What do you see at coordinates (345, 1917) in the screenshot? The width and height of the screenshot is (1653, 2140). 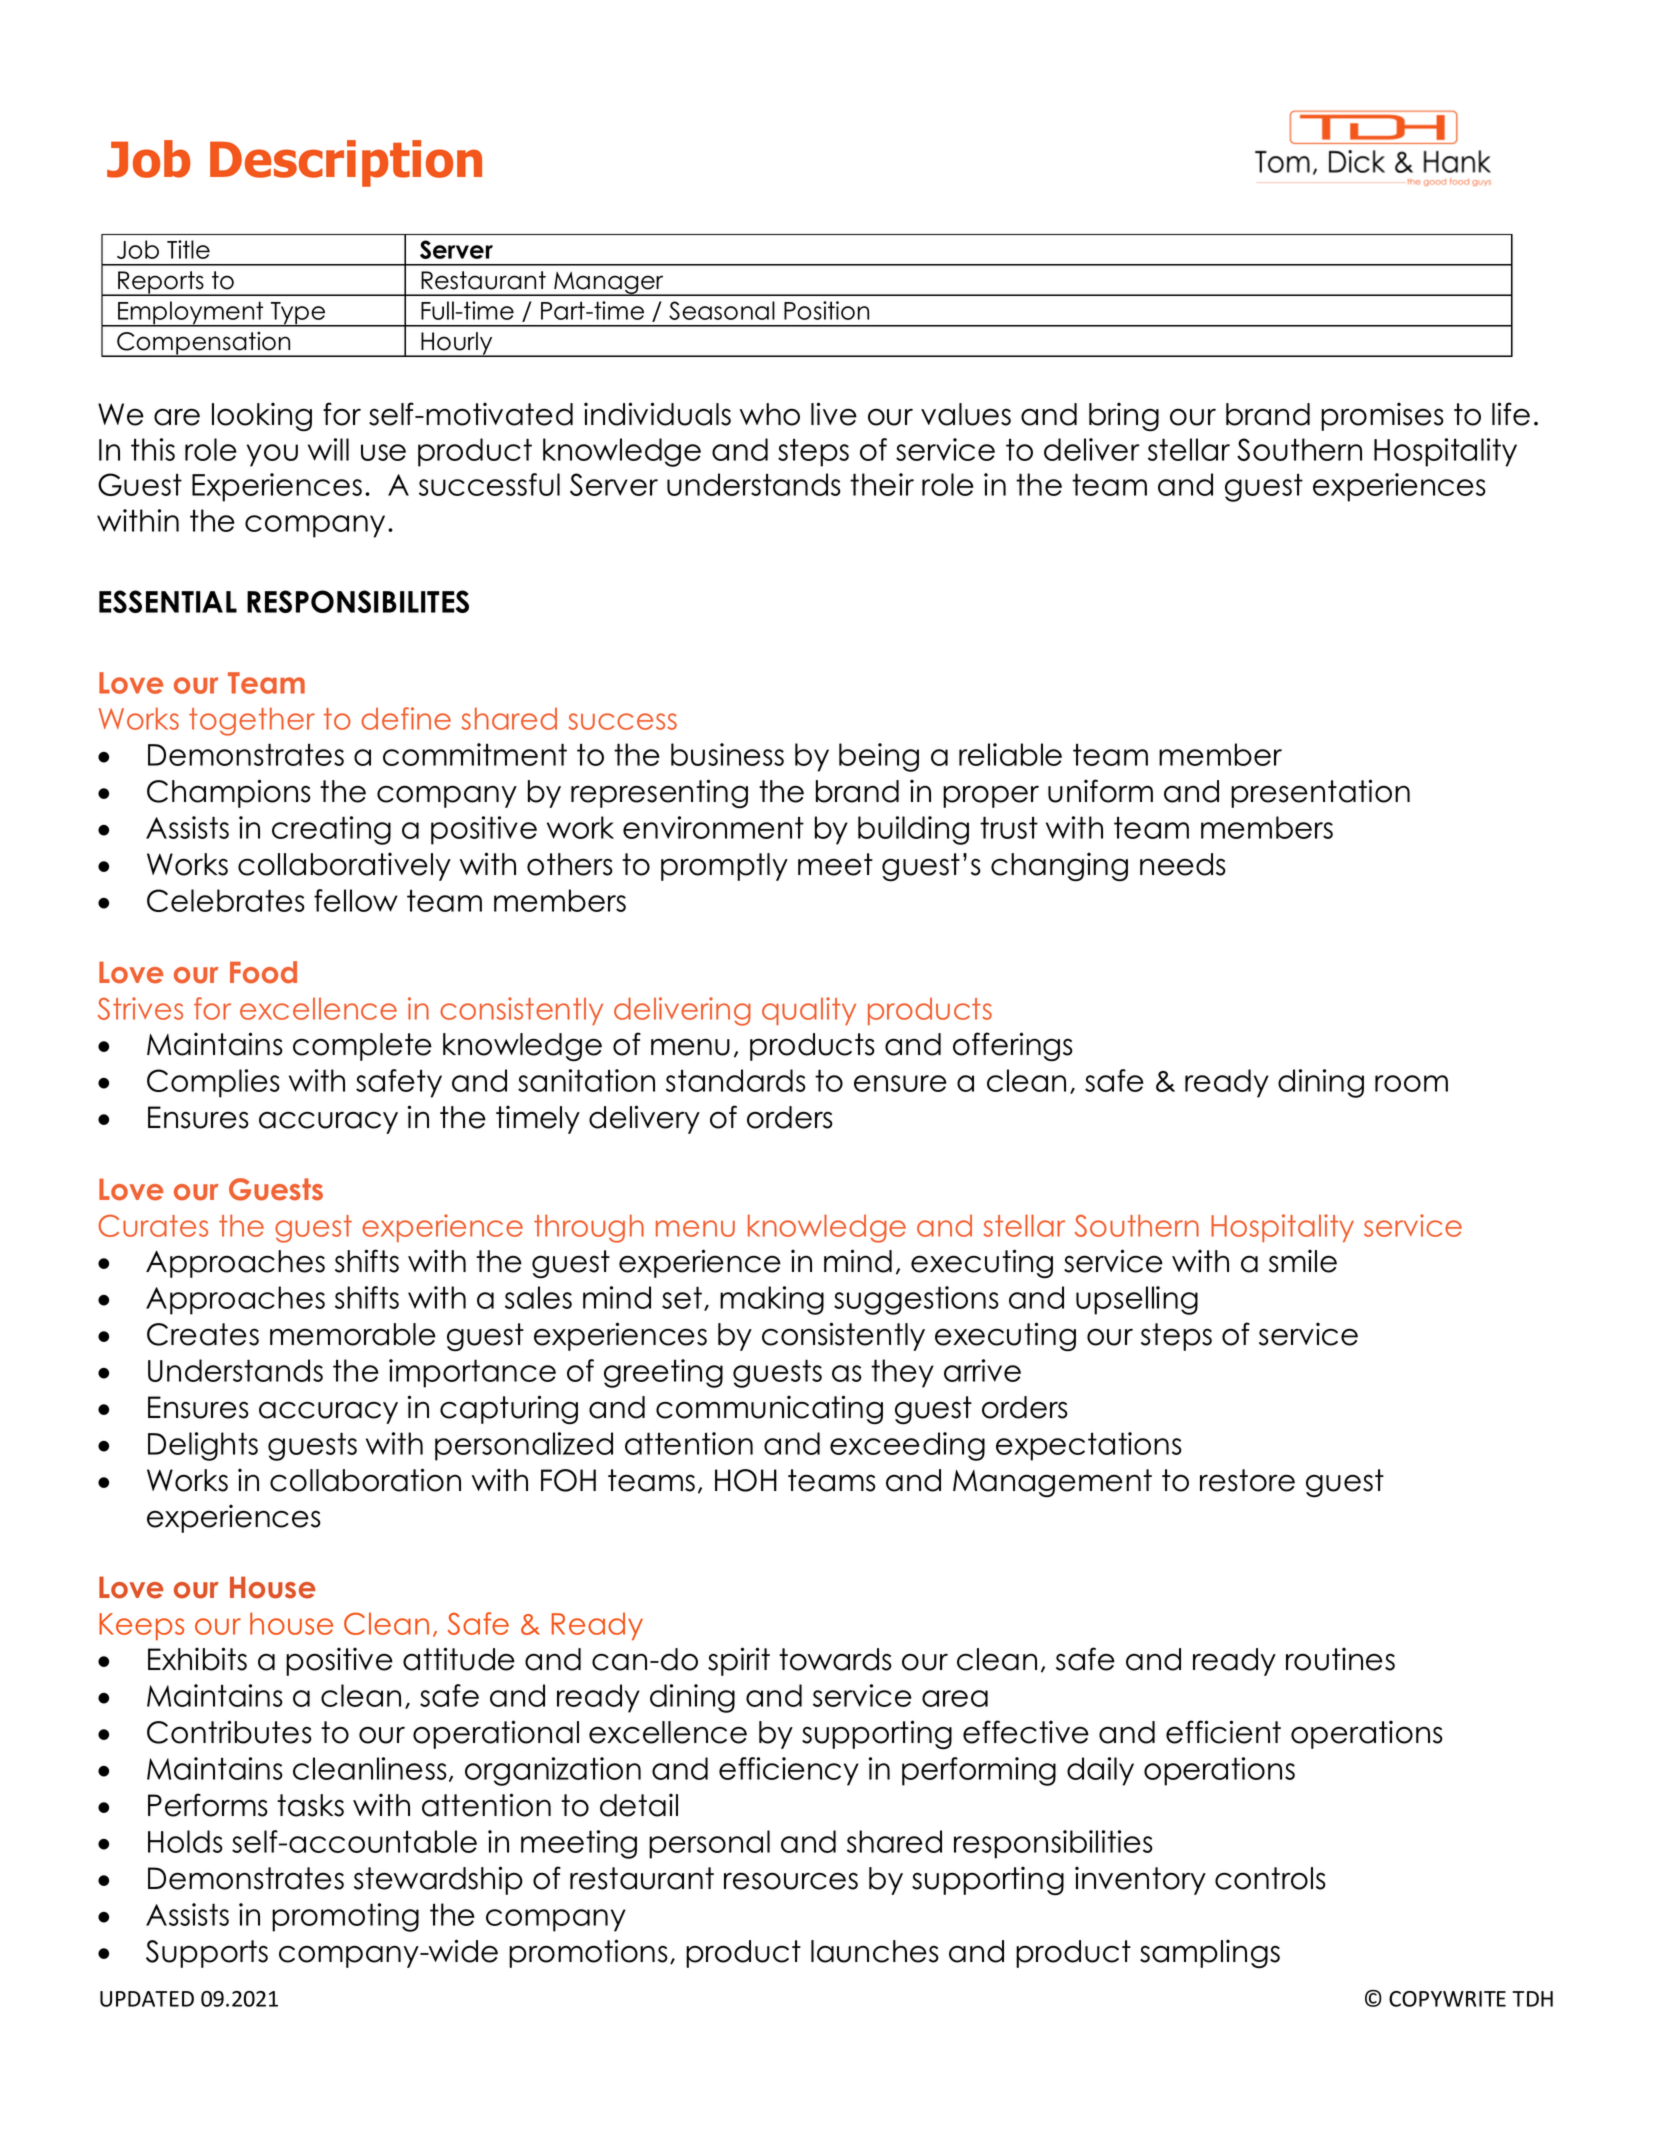 I see `promoting` at bounding box center [345, 1917].
